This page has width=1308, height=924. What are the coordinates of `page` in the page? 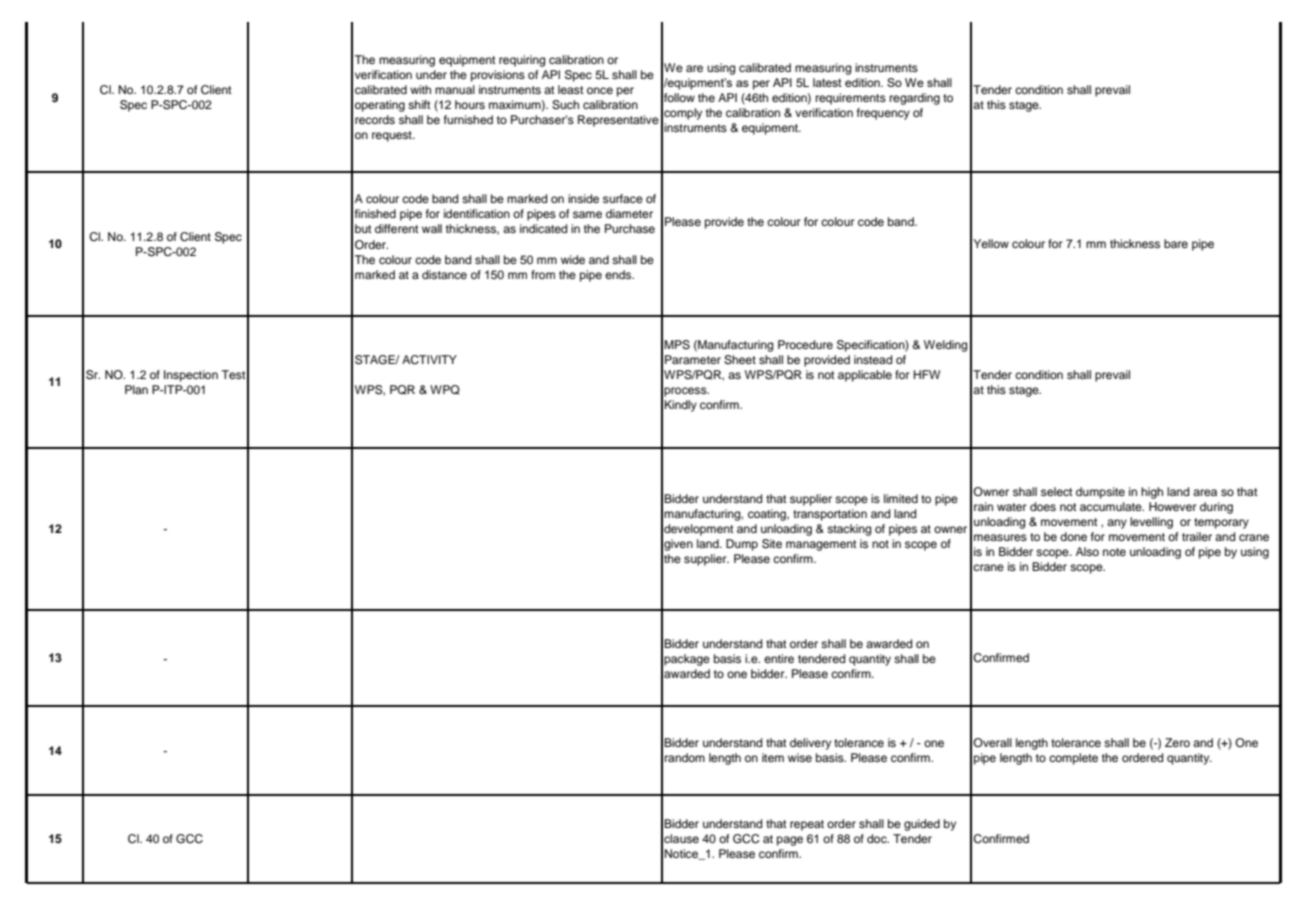 It's located at (790, 841).
